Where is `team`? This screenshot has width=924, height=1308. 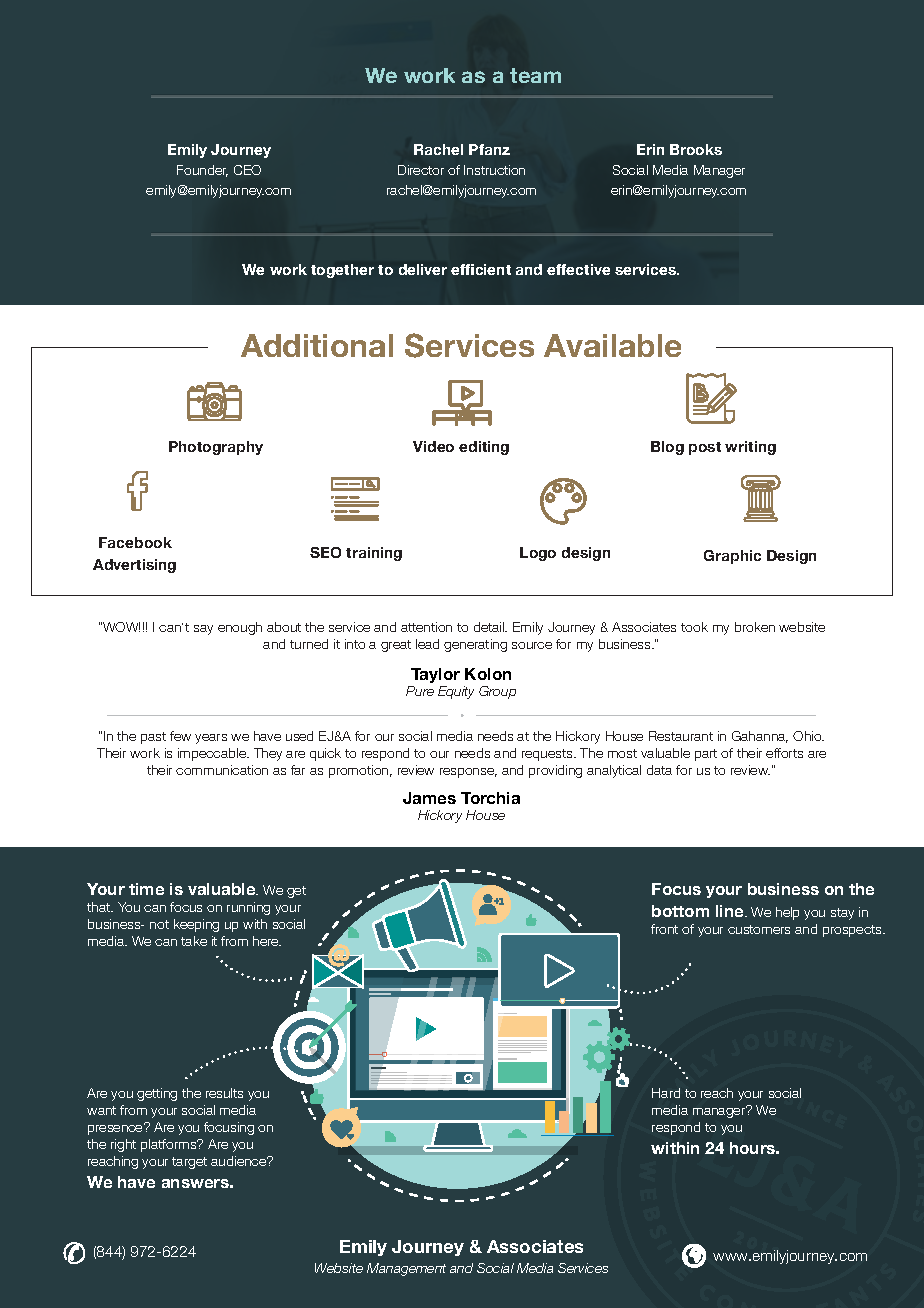 team is located at coordinates (535, 75).
